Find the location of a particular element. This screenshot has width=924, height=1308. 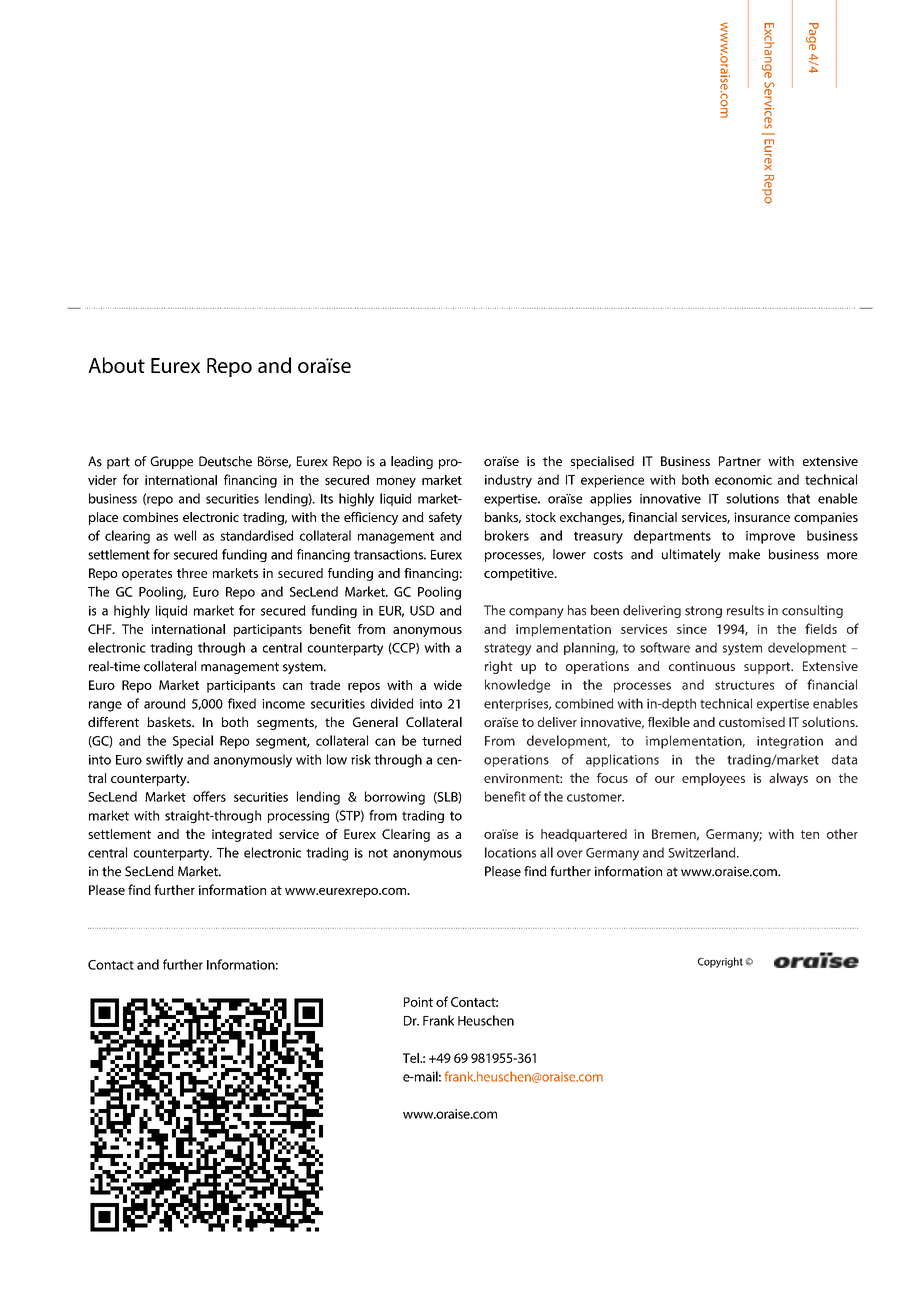

offers is located at coordinates (209, 796).
